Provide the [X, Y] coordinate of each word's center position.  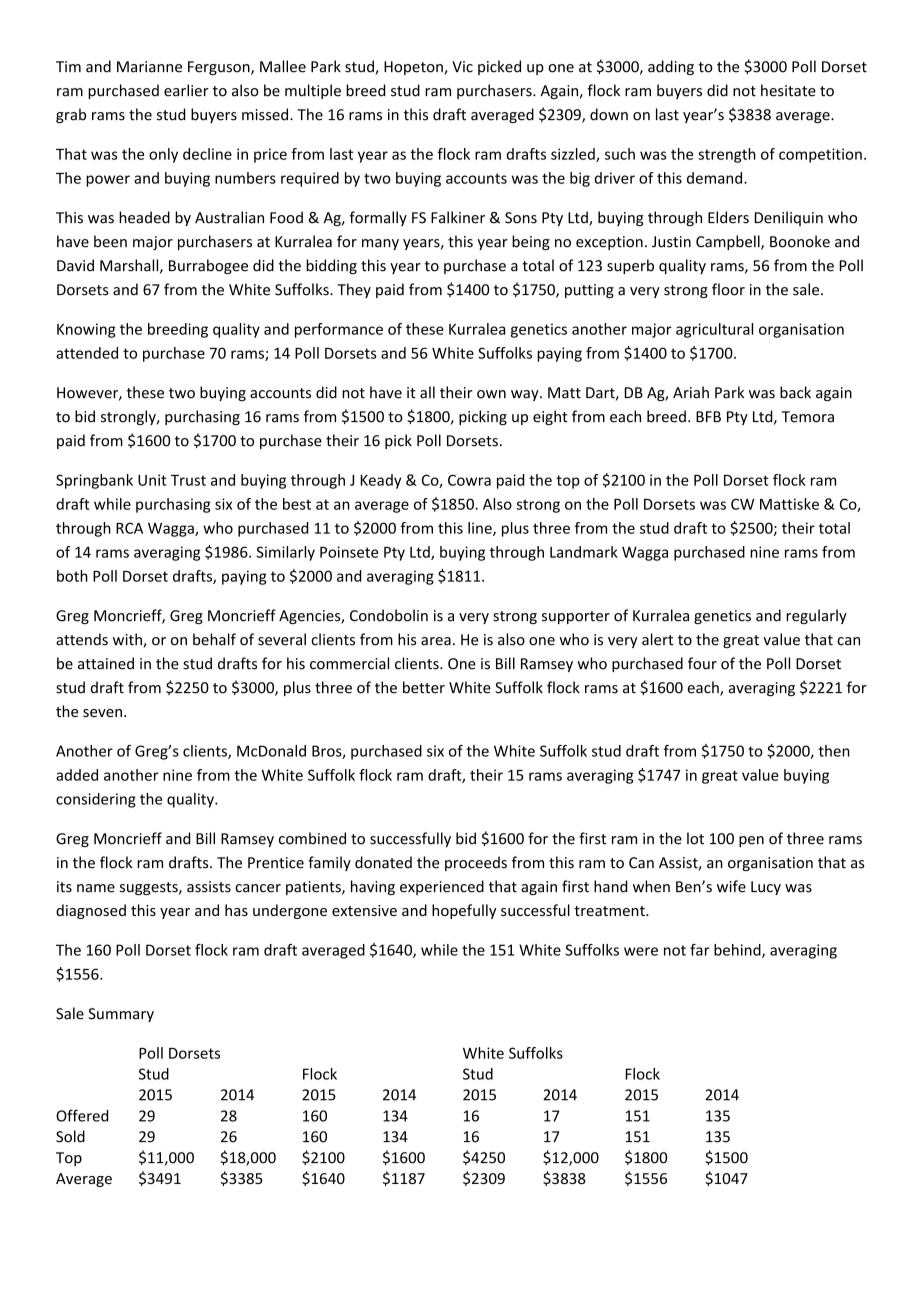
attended [87, 353]
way [526, 395]
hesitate [788, 90]
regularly [816, 616]
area [436, 641]
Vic [462, 67]
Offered [82, 1115]
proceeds [476, 863]
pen [751, 841]
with [128, 640]
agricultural [714, 330]
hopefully [464, 911]
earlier [186, 90]
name [96, 888]
